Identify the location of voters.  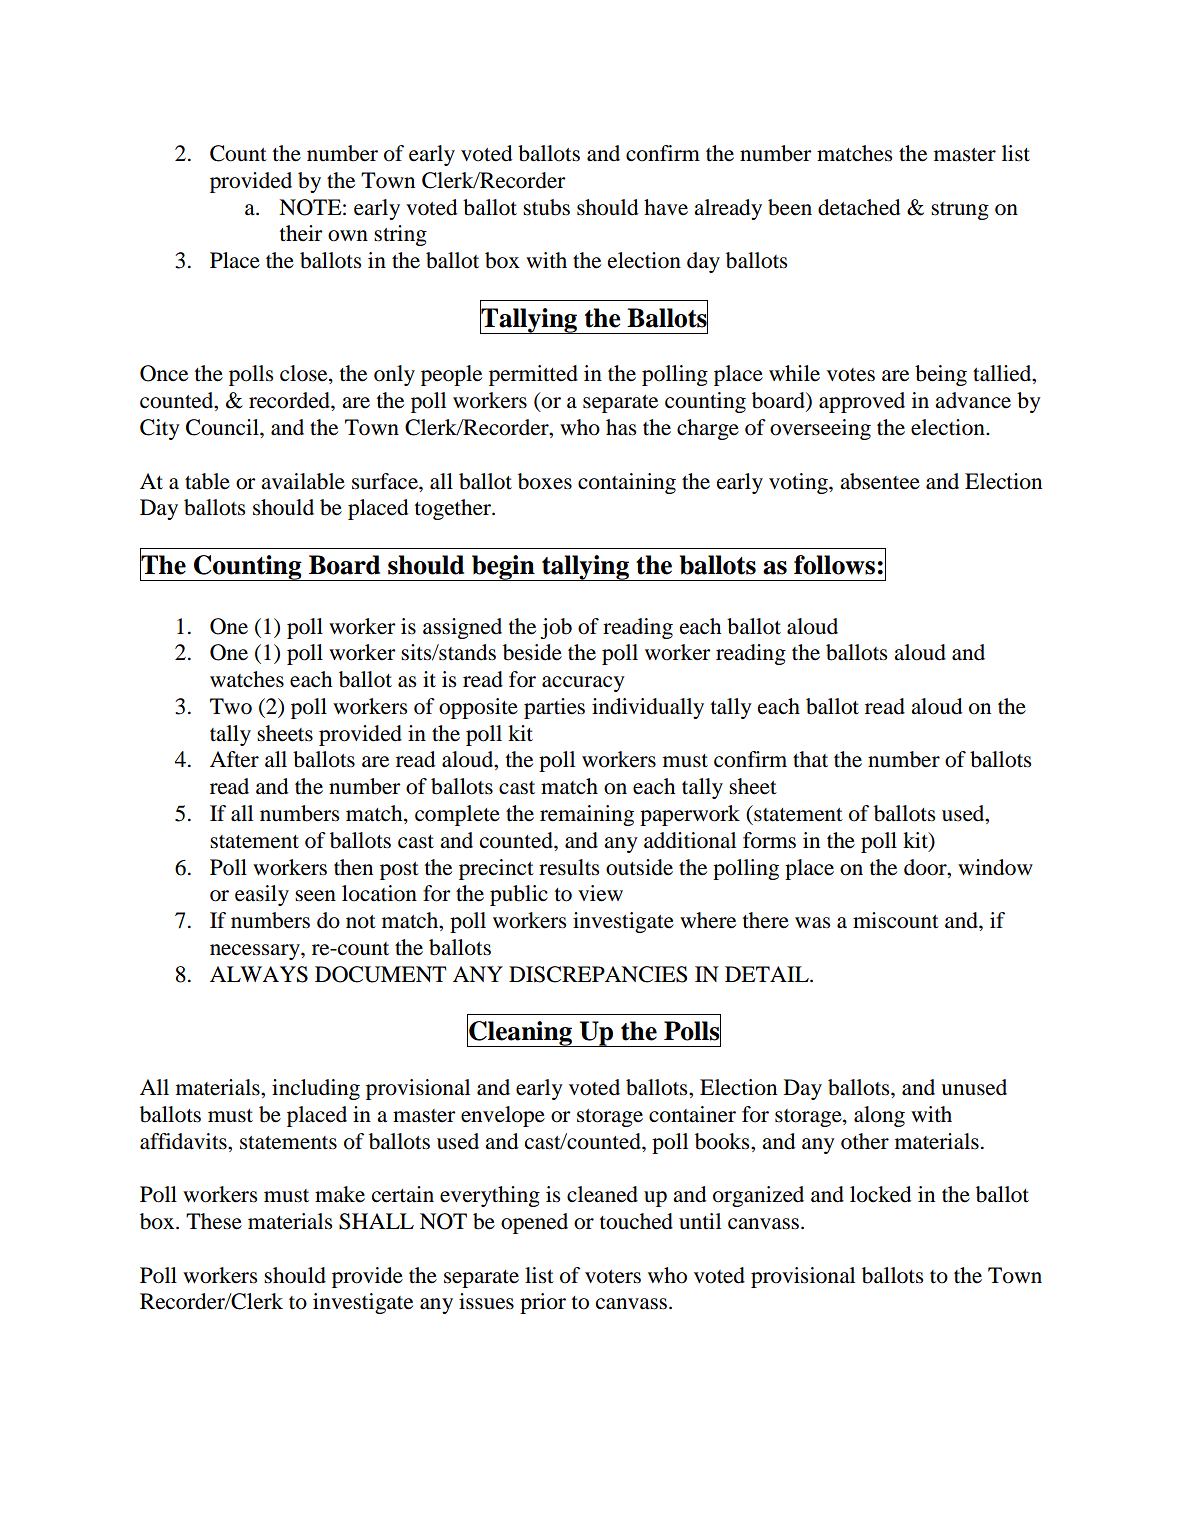
(613, 1277).
